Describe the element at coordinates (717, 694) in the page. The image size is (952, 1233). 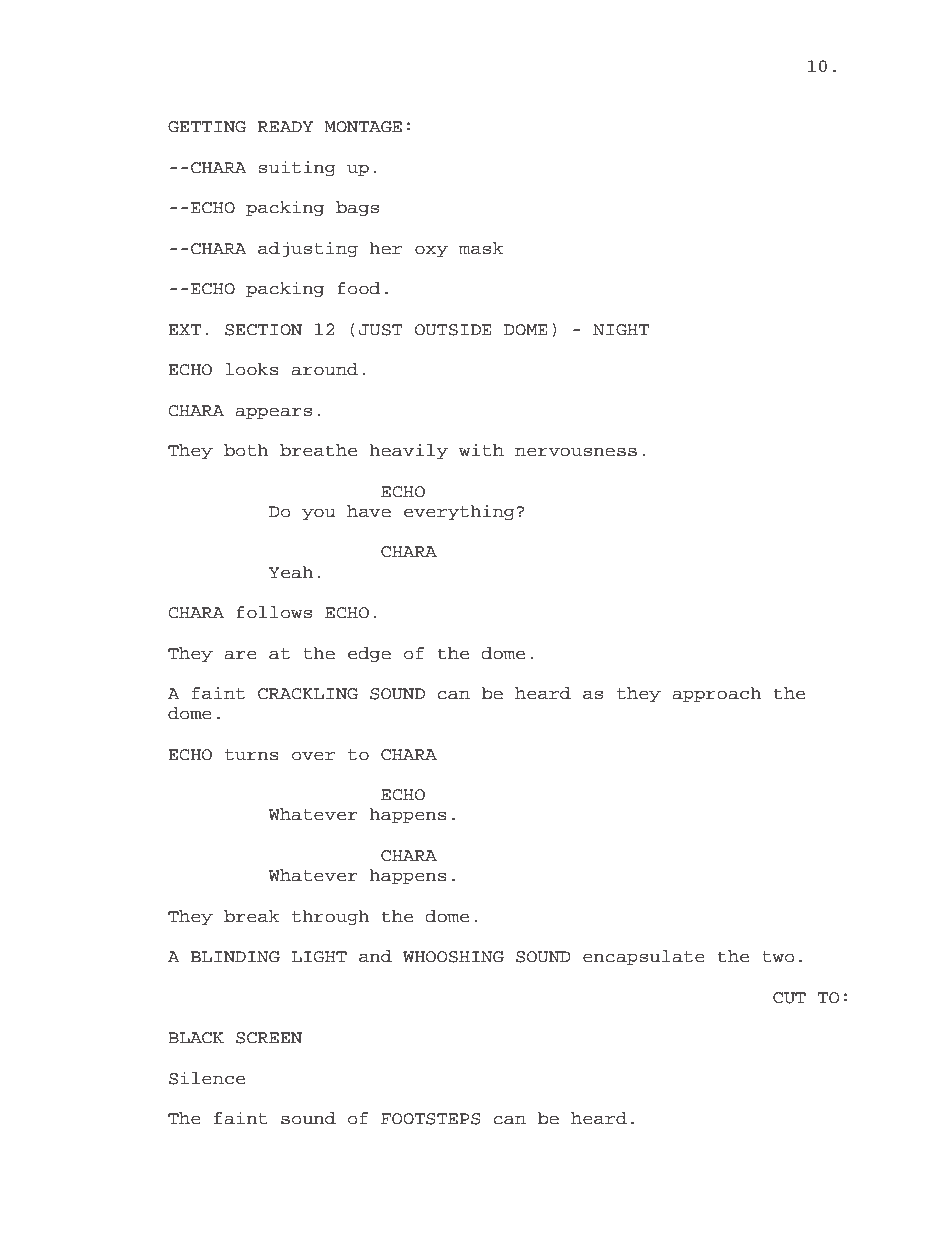
I see `approach` at that location.
